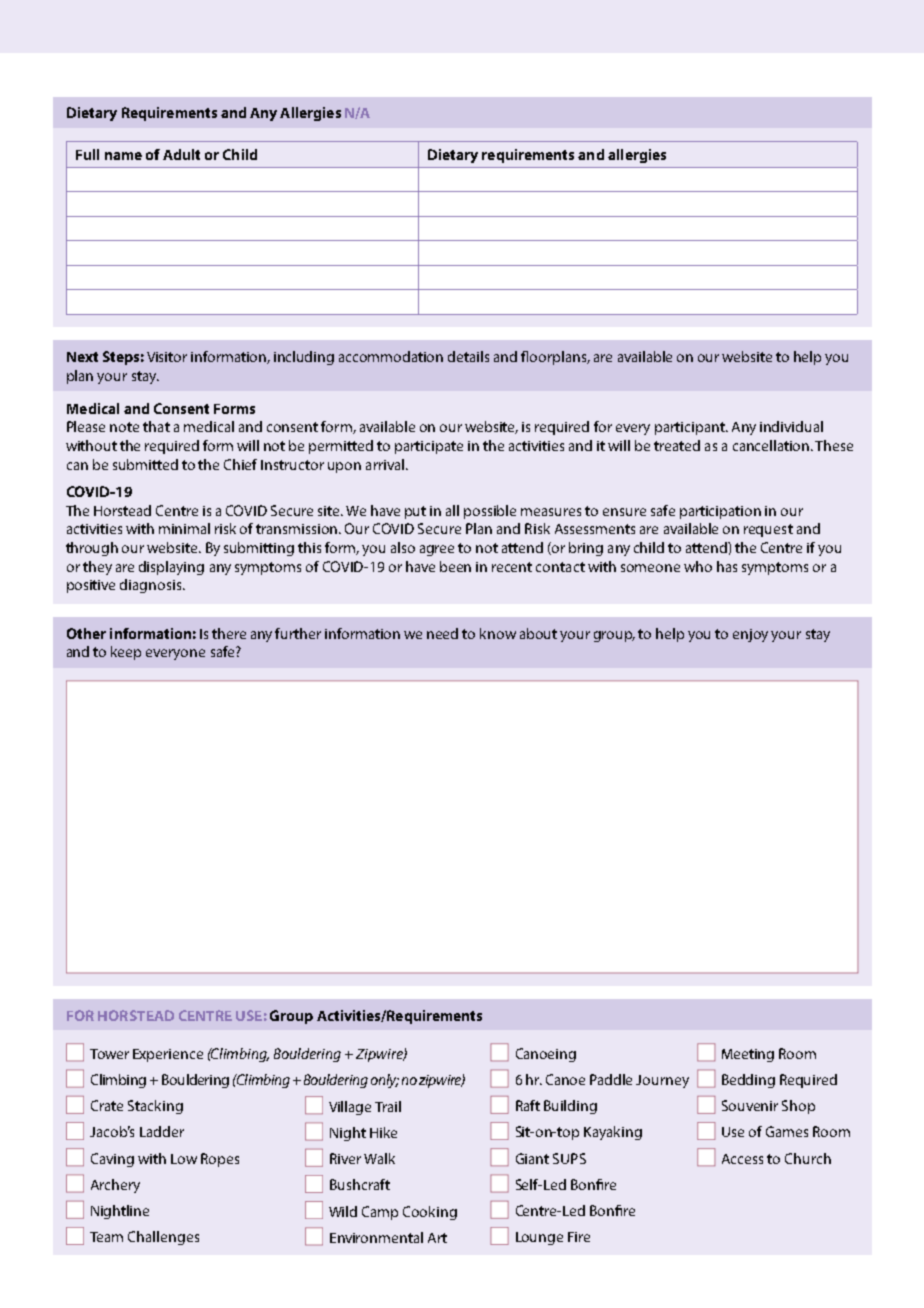 The image size is (924, 1308). What do you see at coordinates (126, 653) in the image?
I see `keep` at bounding box center [126, 653].
